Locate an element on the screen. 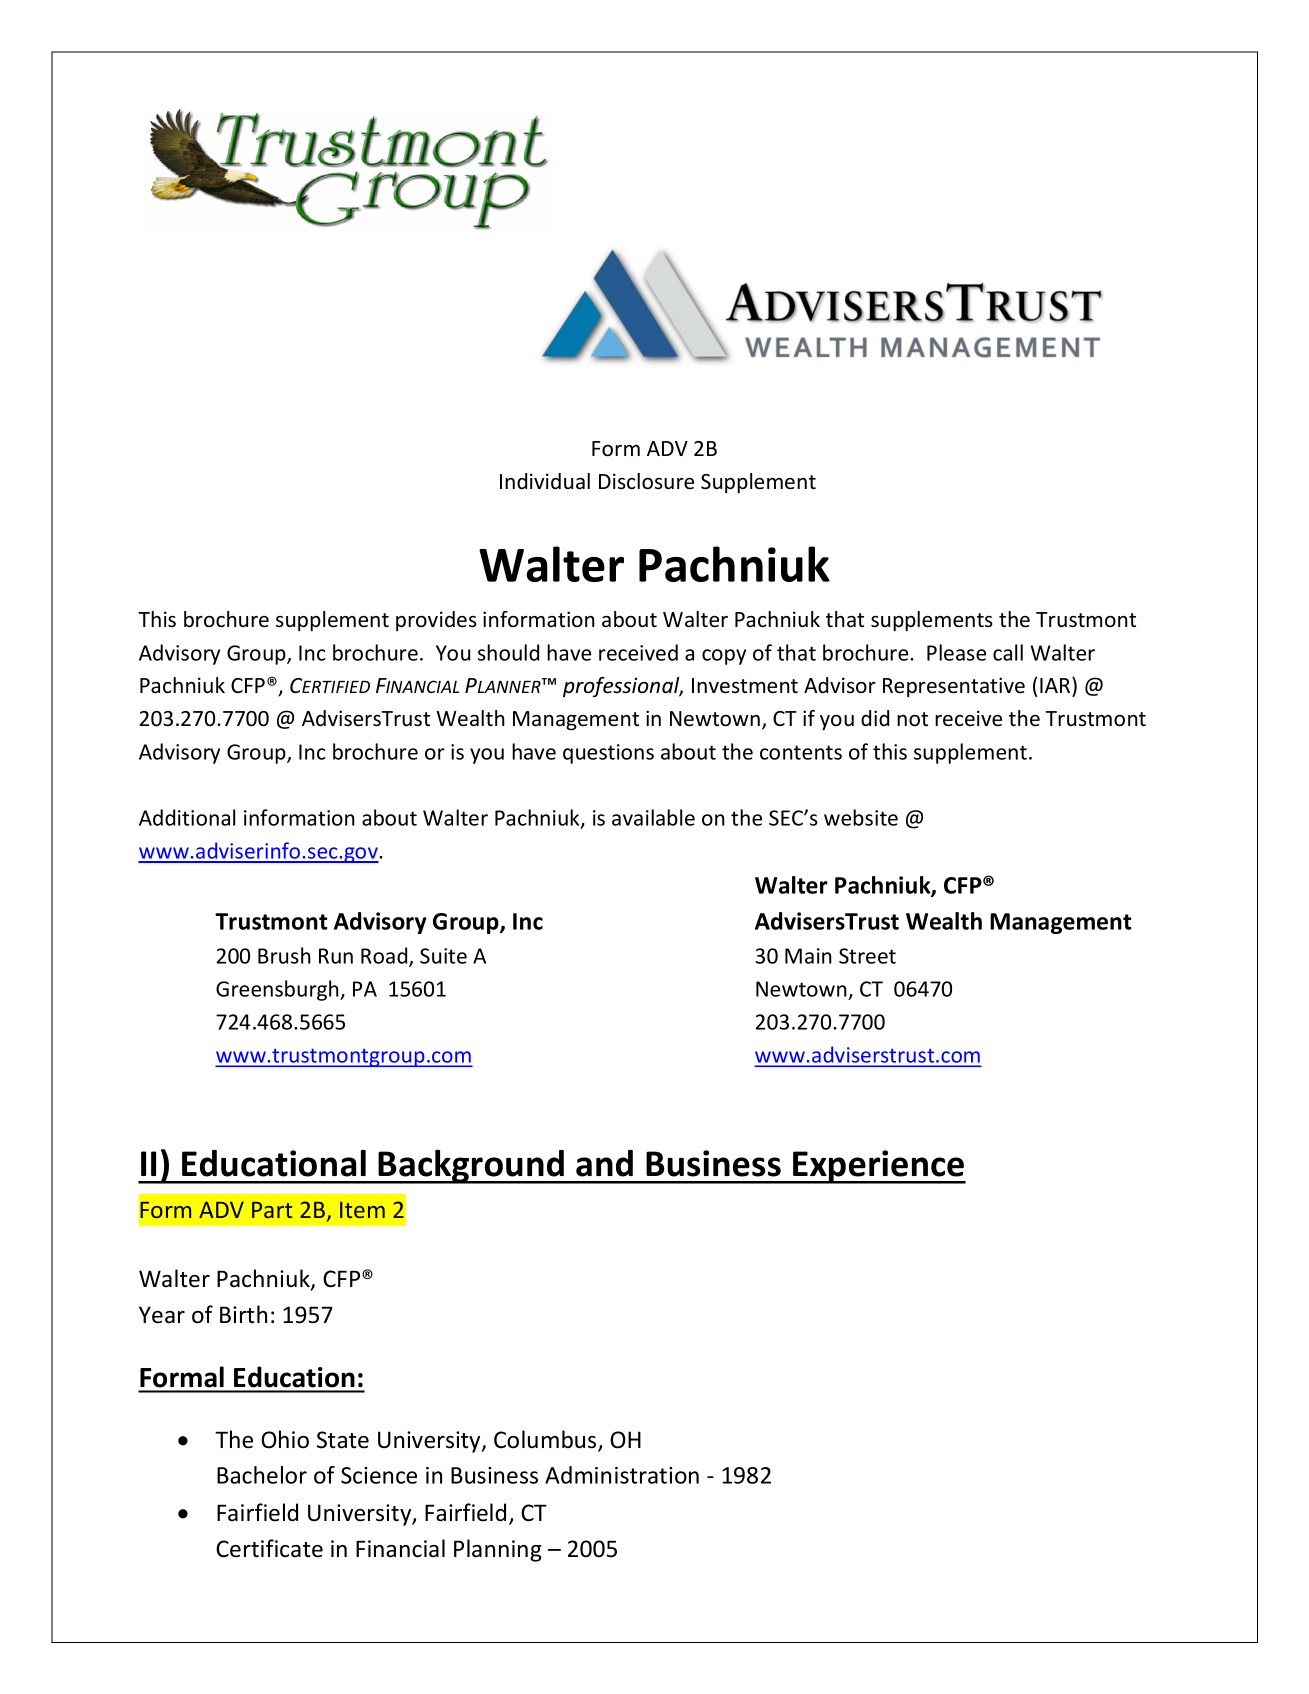  provides is located at coordinates (436, 621).
